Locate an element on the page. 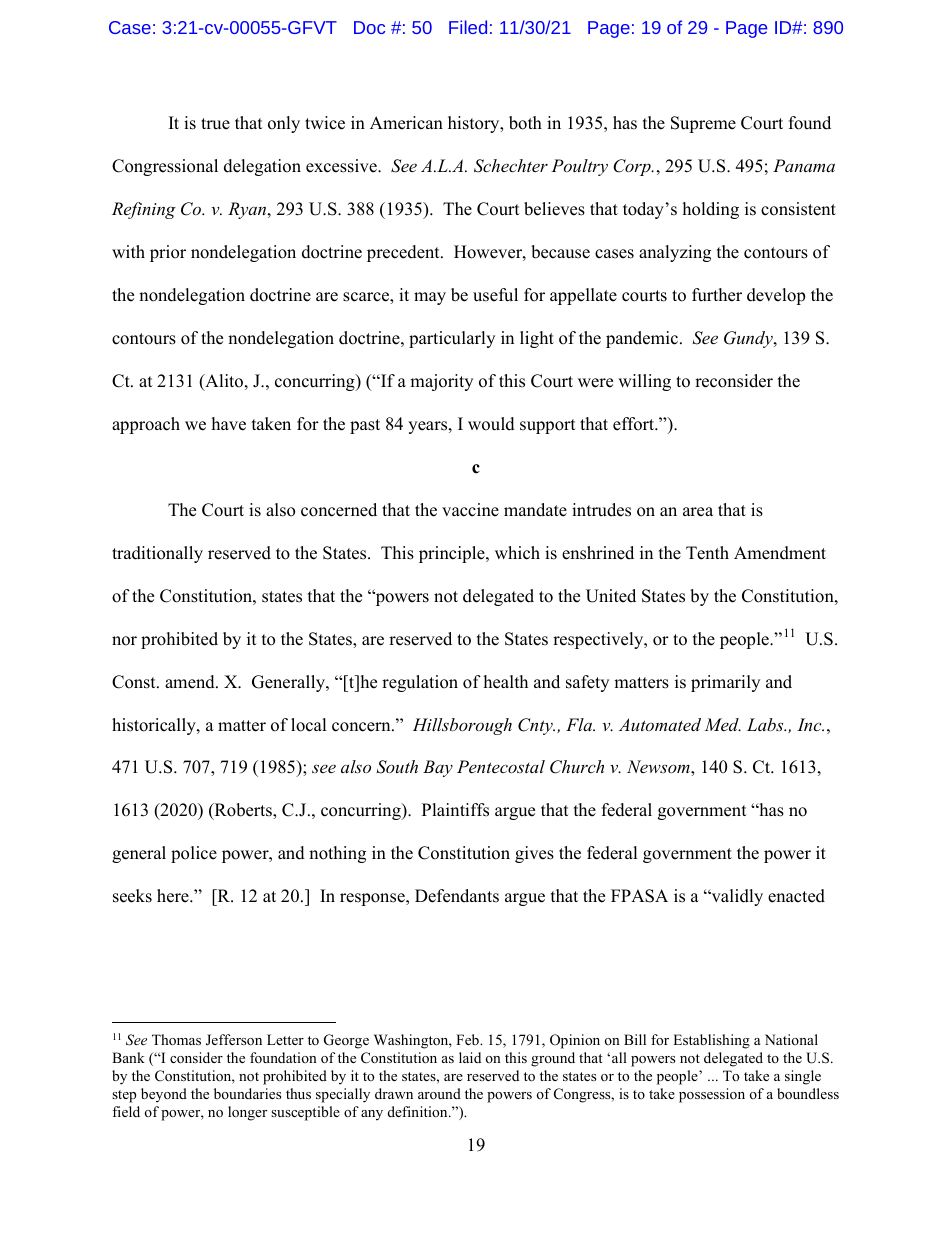  traditionally is located at coordinates (157, 554).
